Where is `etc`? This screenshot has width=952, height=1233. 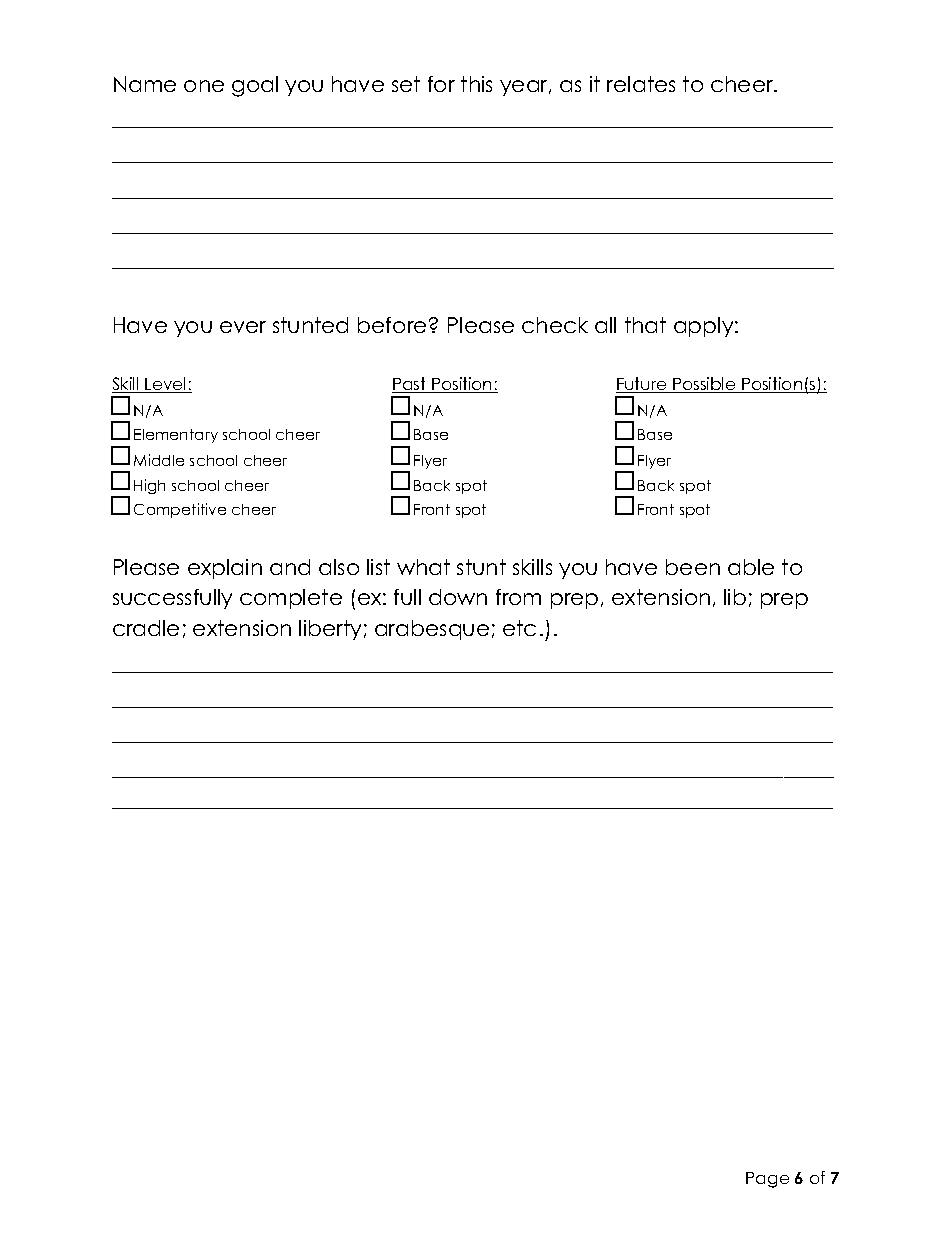 etc is located at coordinates (519, 628).
